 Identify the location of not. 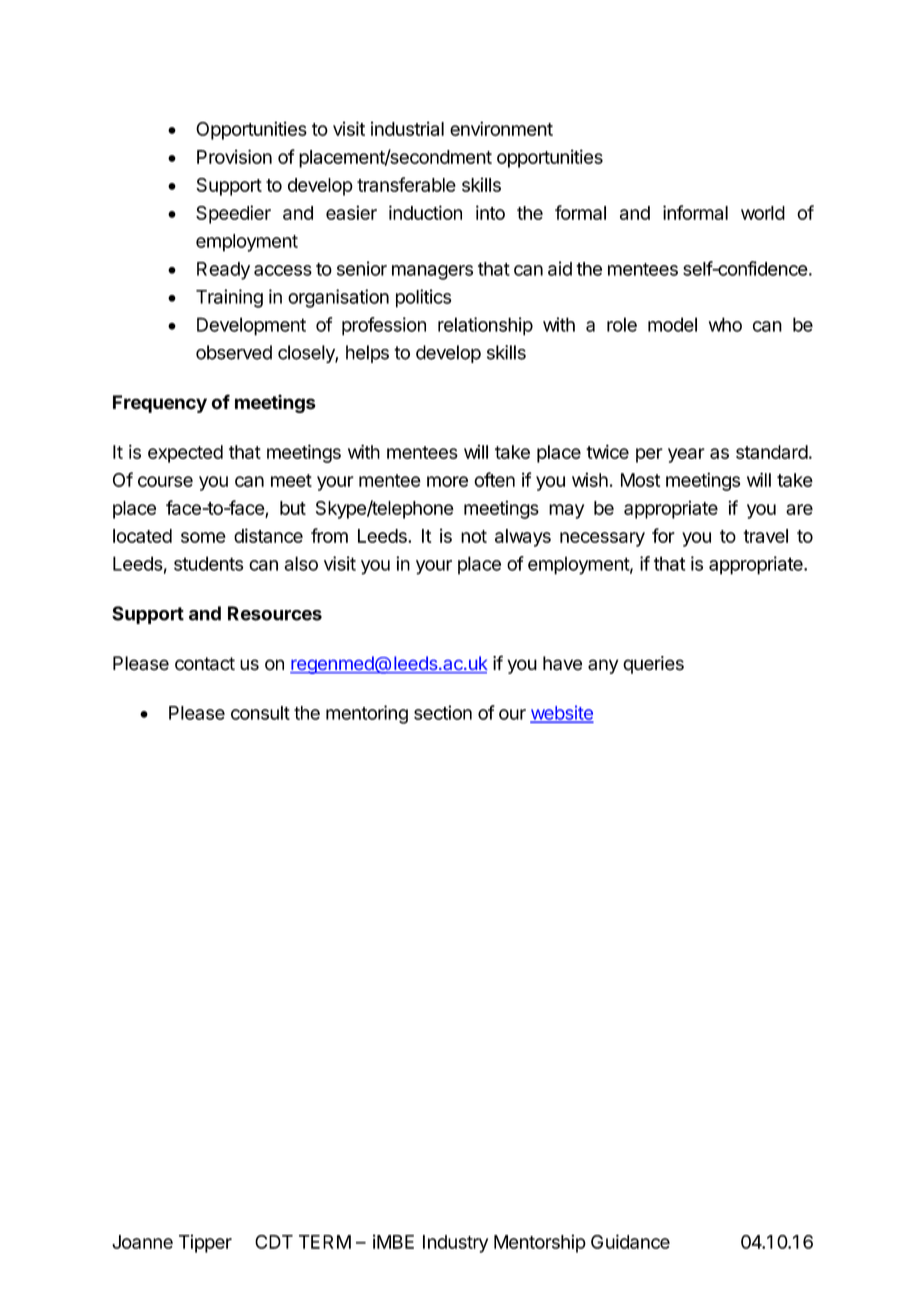
(474, 536).
